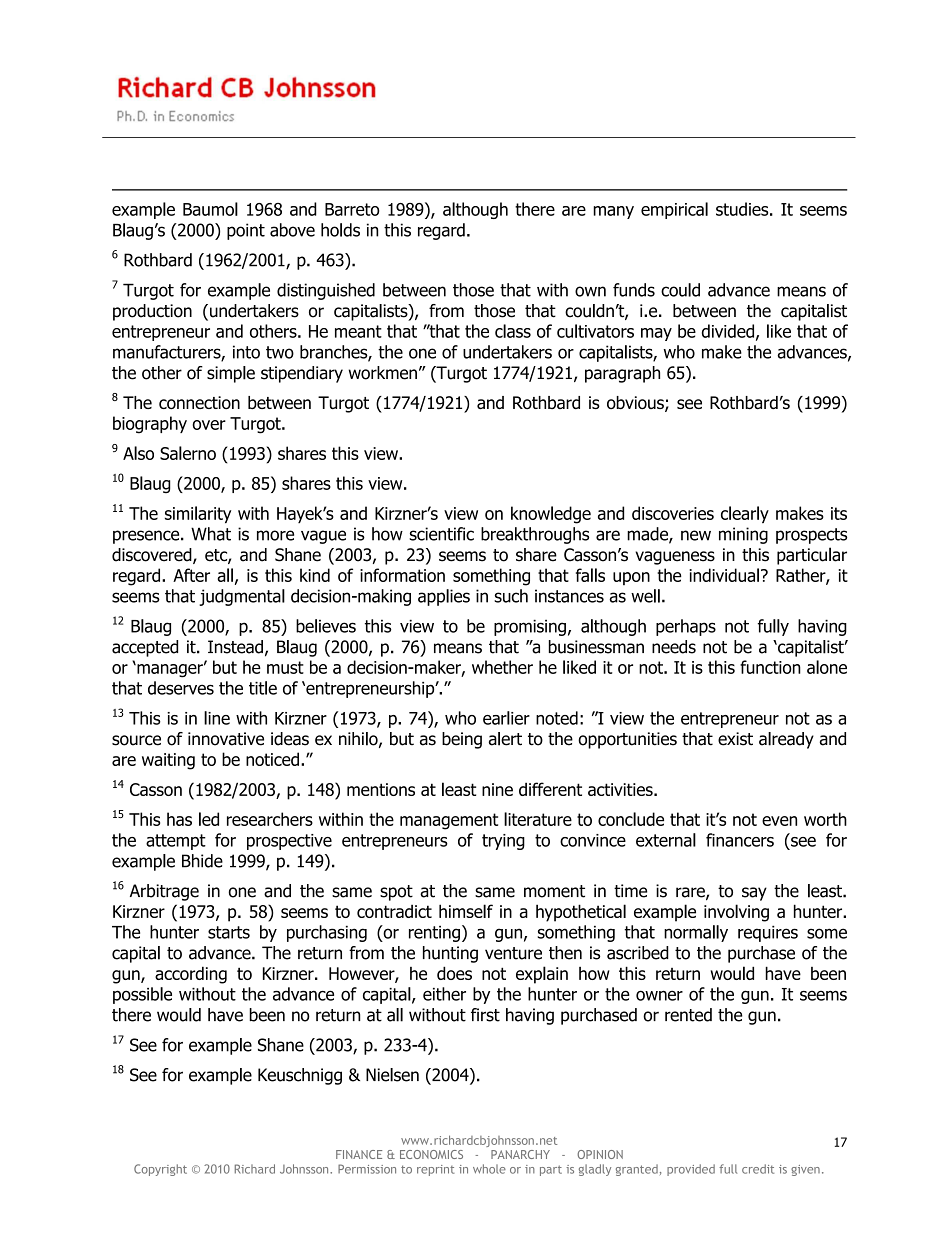 This image has width=952, height=1233. I want to click on function, so click(770, 667).
